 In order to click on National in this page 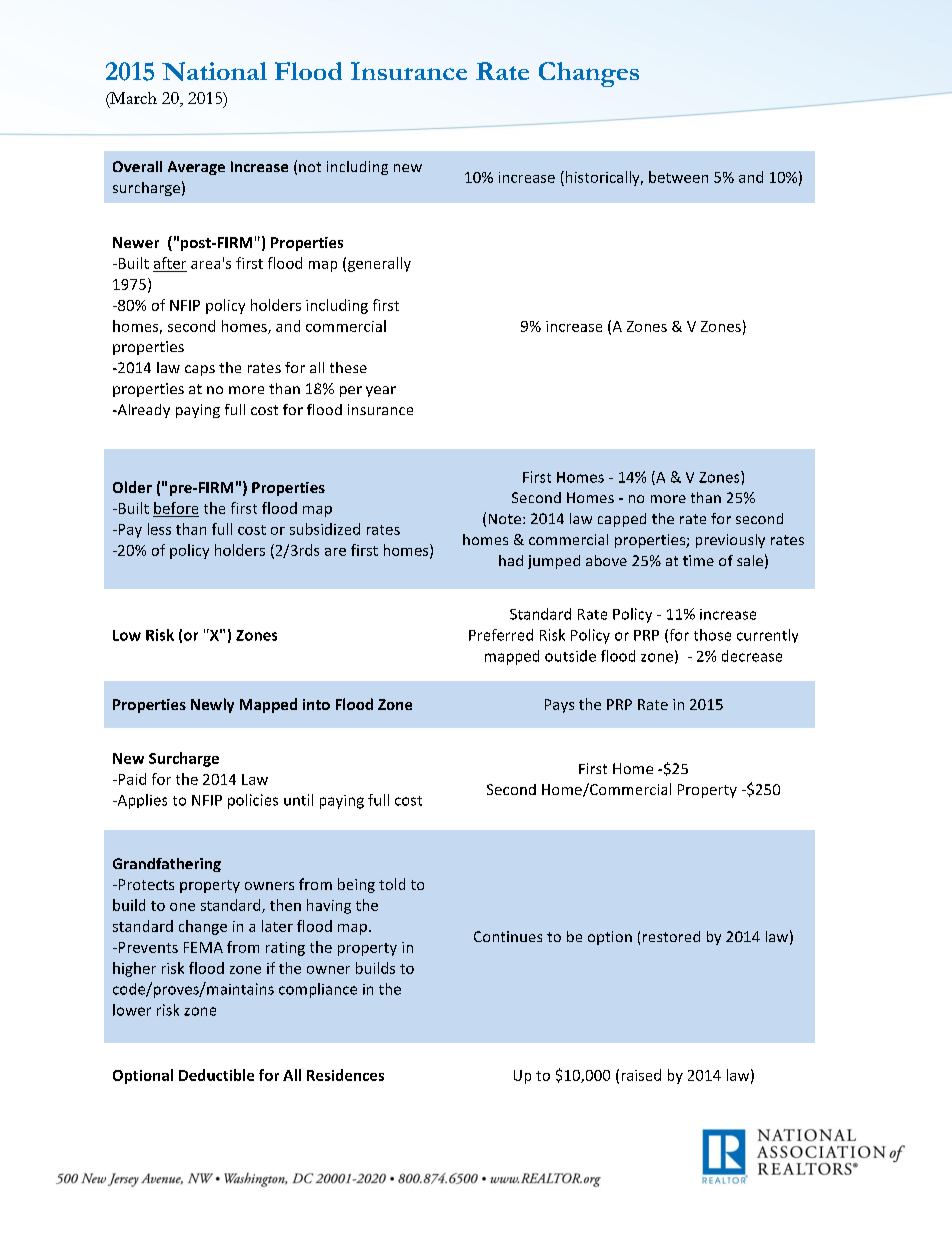, I will do `click(214, 71)`.
